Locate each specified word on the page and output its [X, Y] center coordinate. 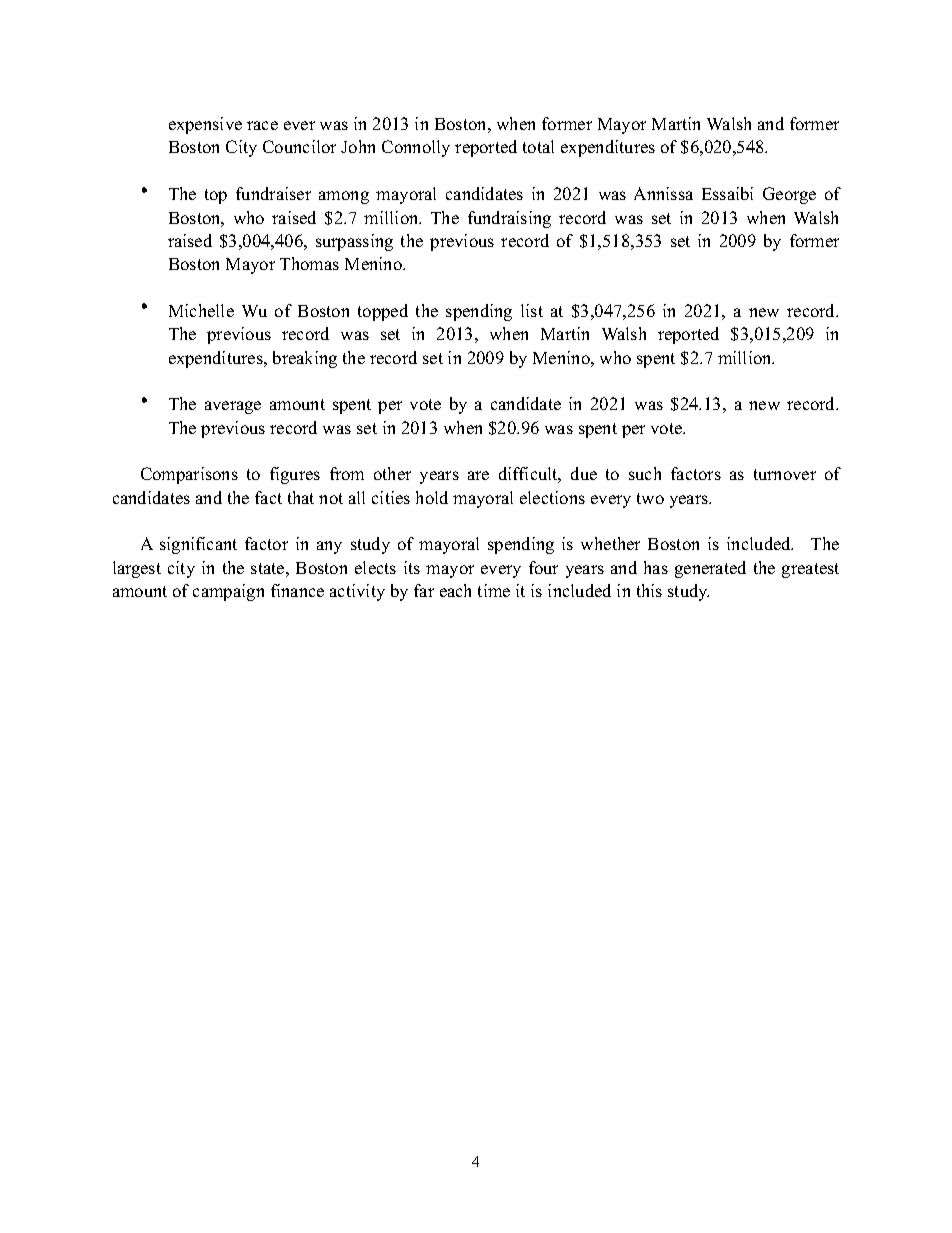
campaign [228, 592]
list [532, 310]
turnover [785, 474]
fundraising [509, 219]
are [478, 475]
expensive [205, 125]
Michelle [201, 310]
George [789, 195]
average [233, 407]
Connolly [416, 148]
